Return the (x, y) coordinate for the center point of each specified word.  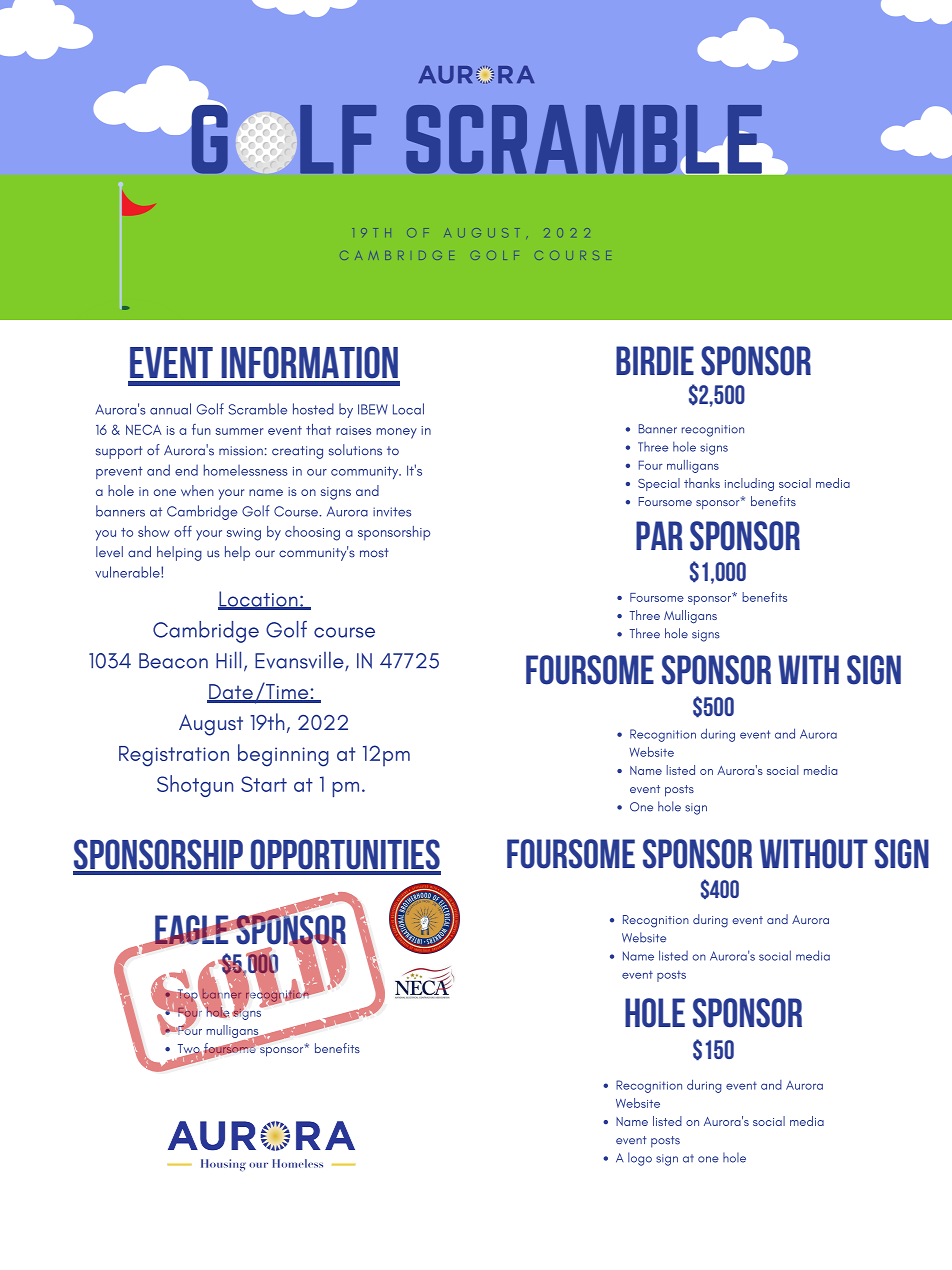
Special (659, 484)
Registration (174, 756)
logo (640, 1159)
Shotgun (195, 786)
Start (264, 784)
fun (201, 429)
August (211, 725)
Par (659, 535)
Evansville (300, 661)
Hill (228, 659)
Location (259, 600)
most (374, 553)
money (396, 433)
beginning (283, 755)
